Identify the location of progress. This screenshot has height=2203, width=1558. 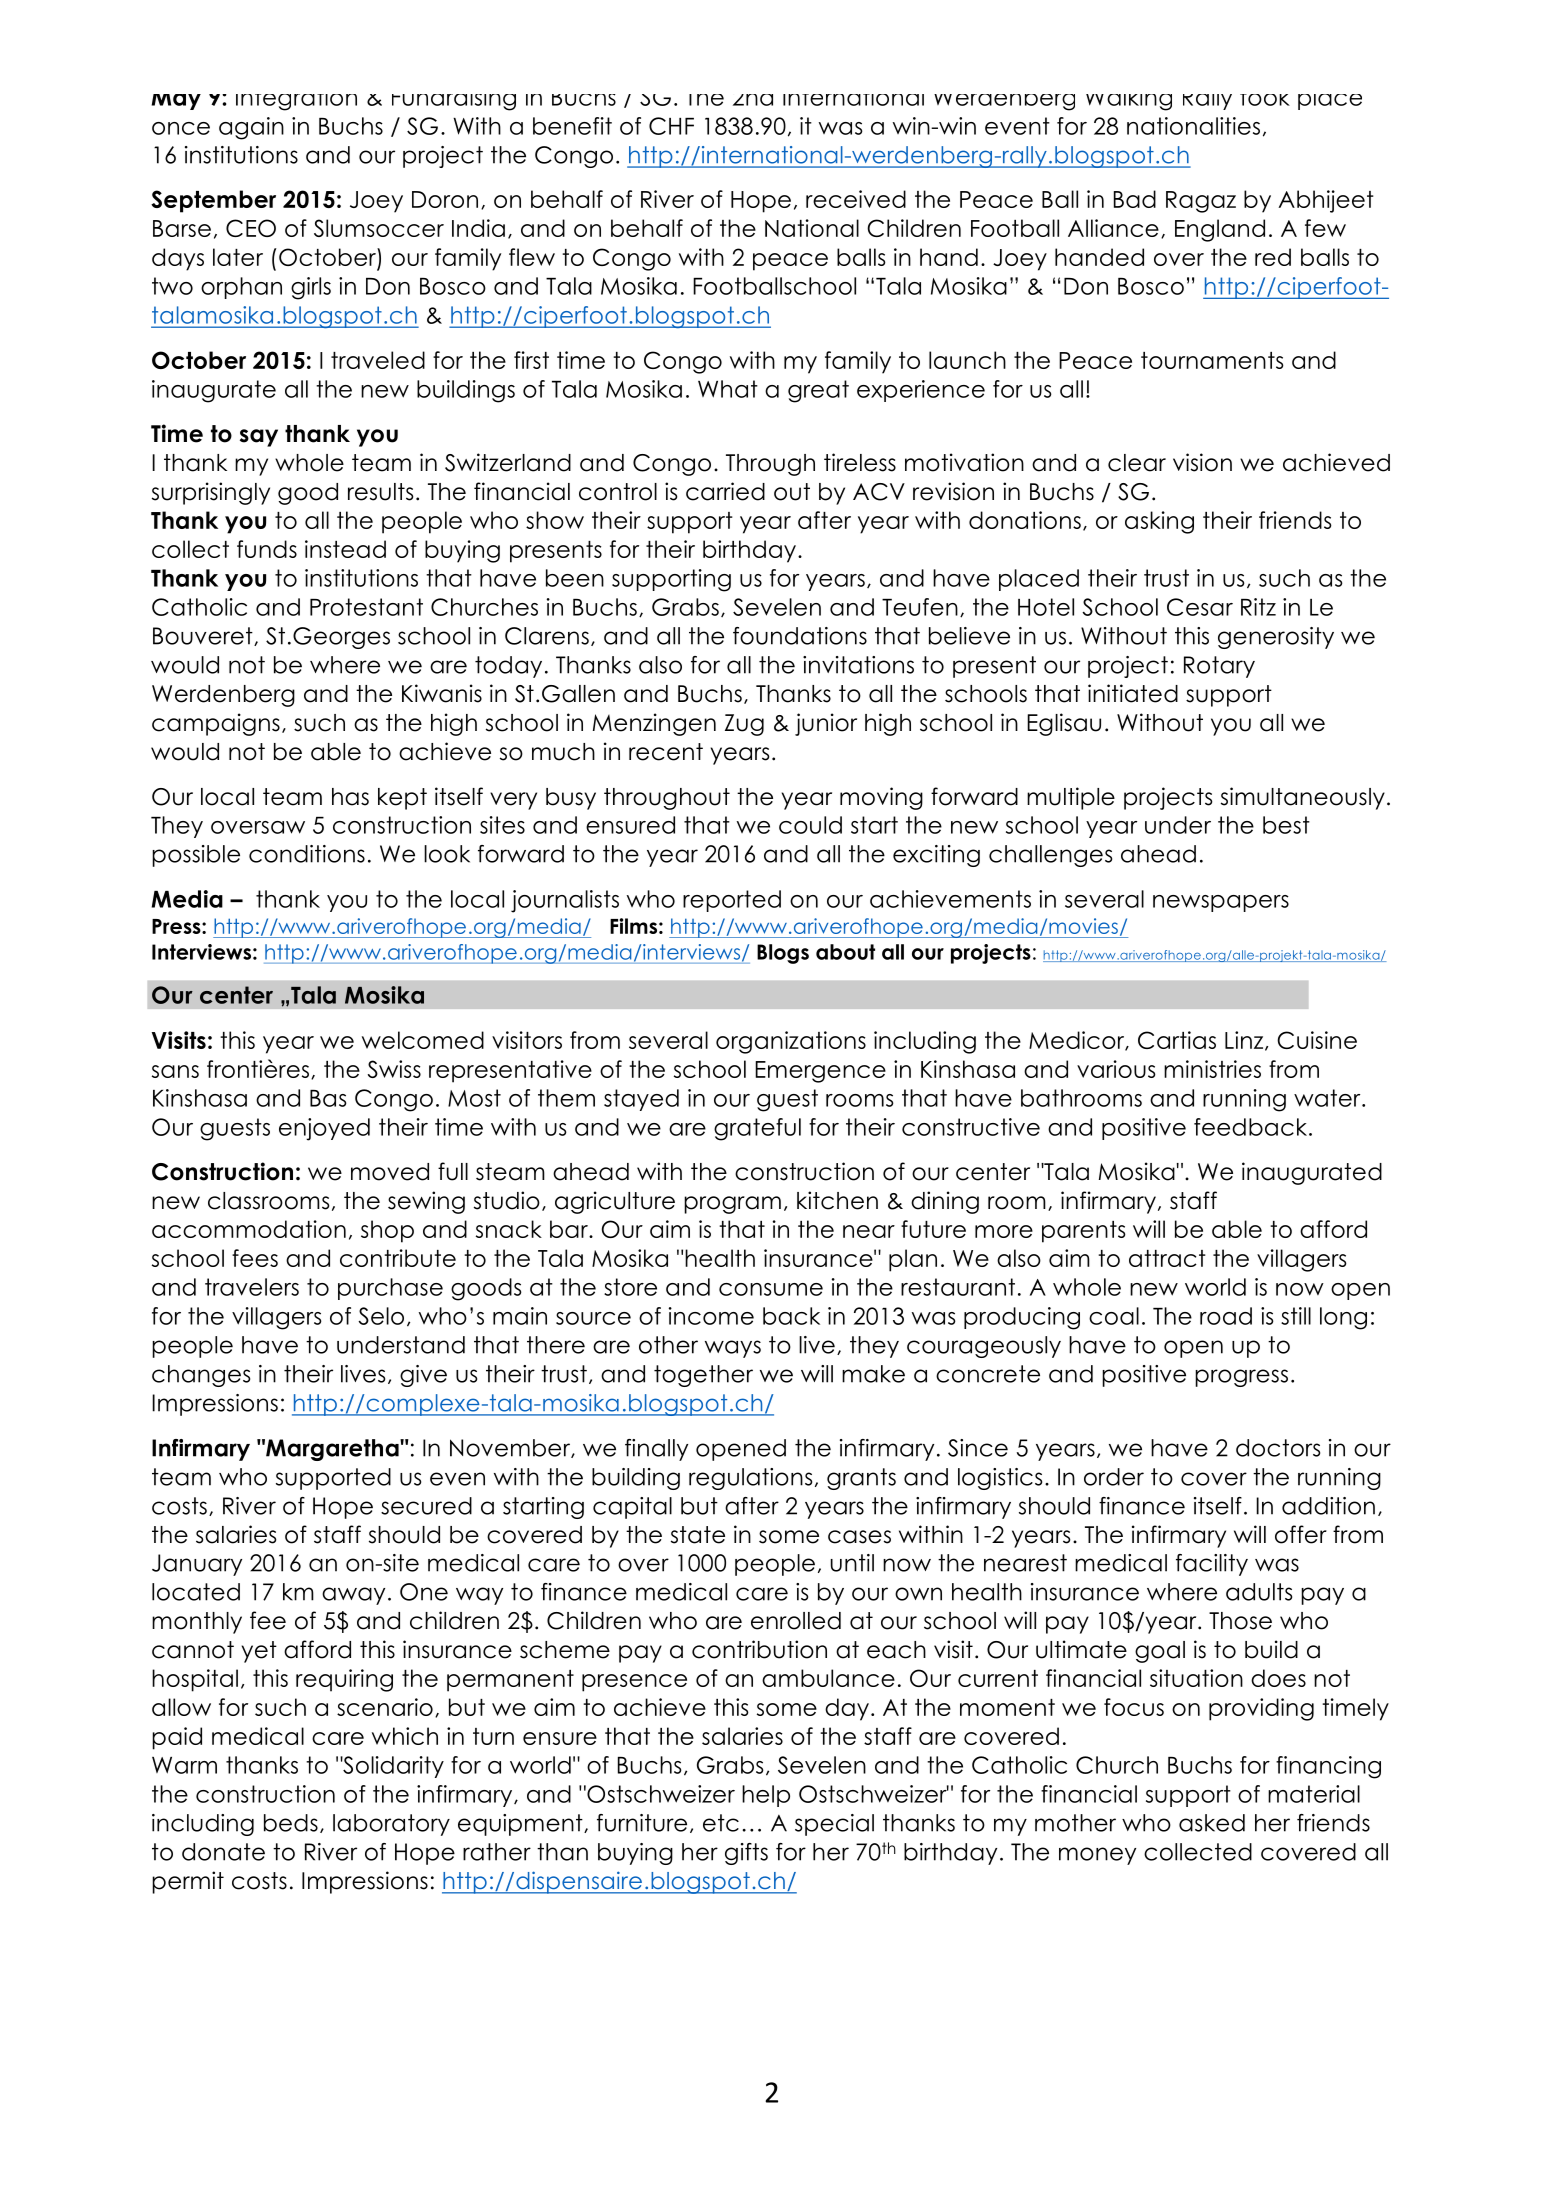
(1241, 1378).
